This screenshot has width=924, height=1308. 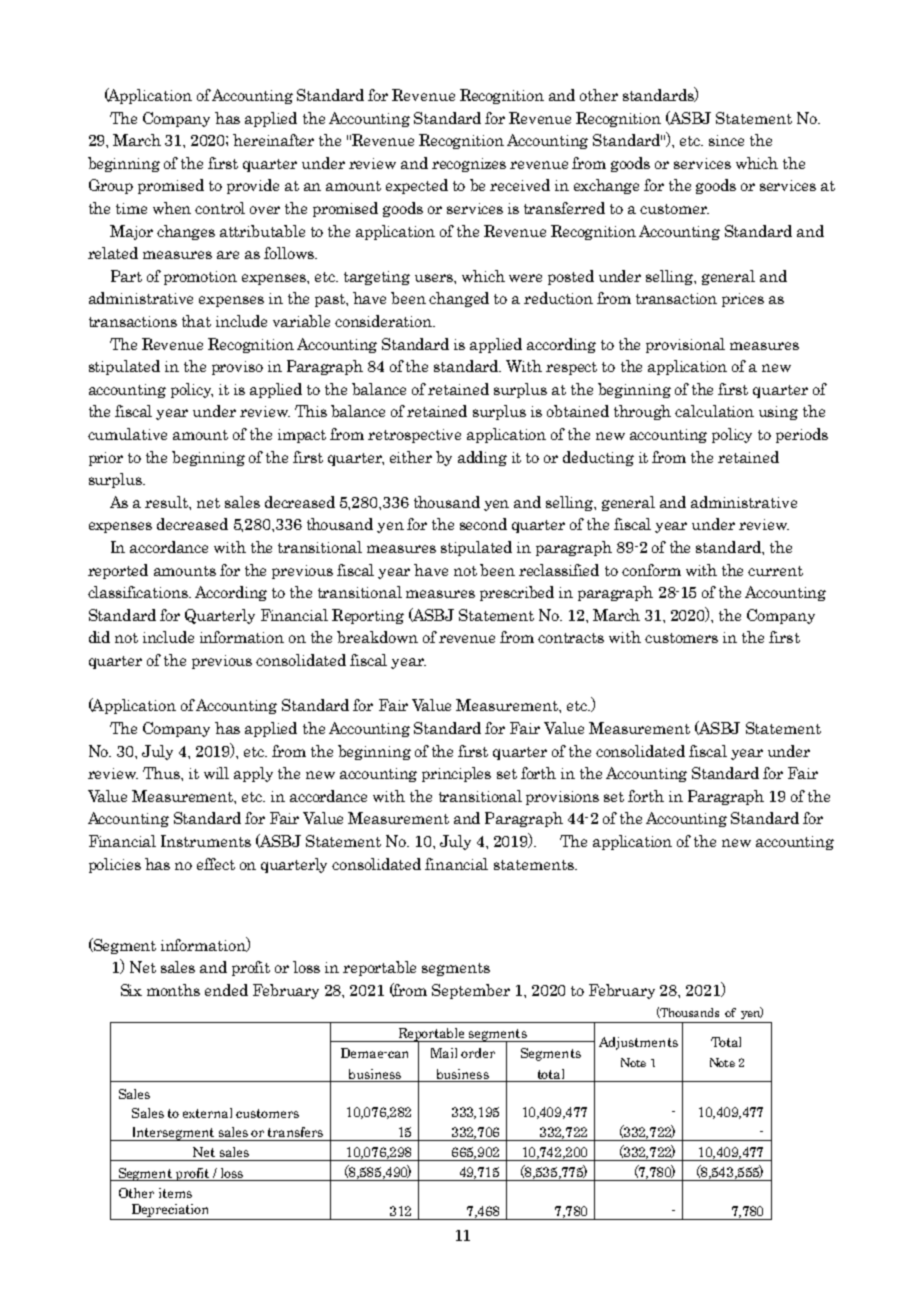 What do you see at coordinates (206, 841) in the screenshot?
I see `Instruments` at bounding box center [206, 841].
